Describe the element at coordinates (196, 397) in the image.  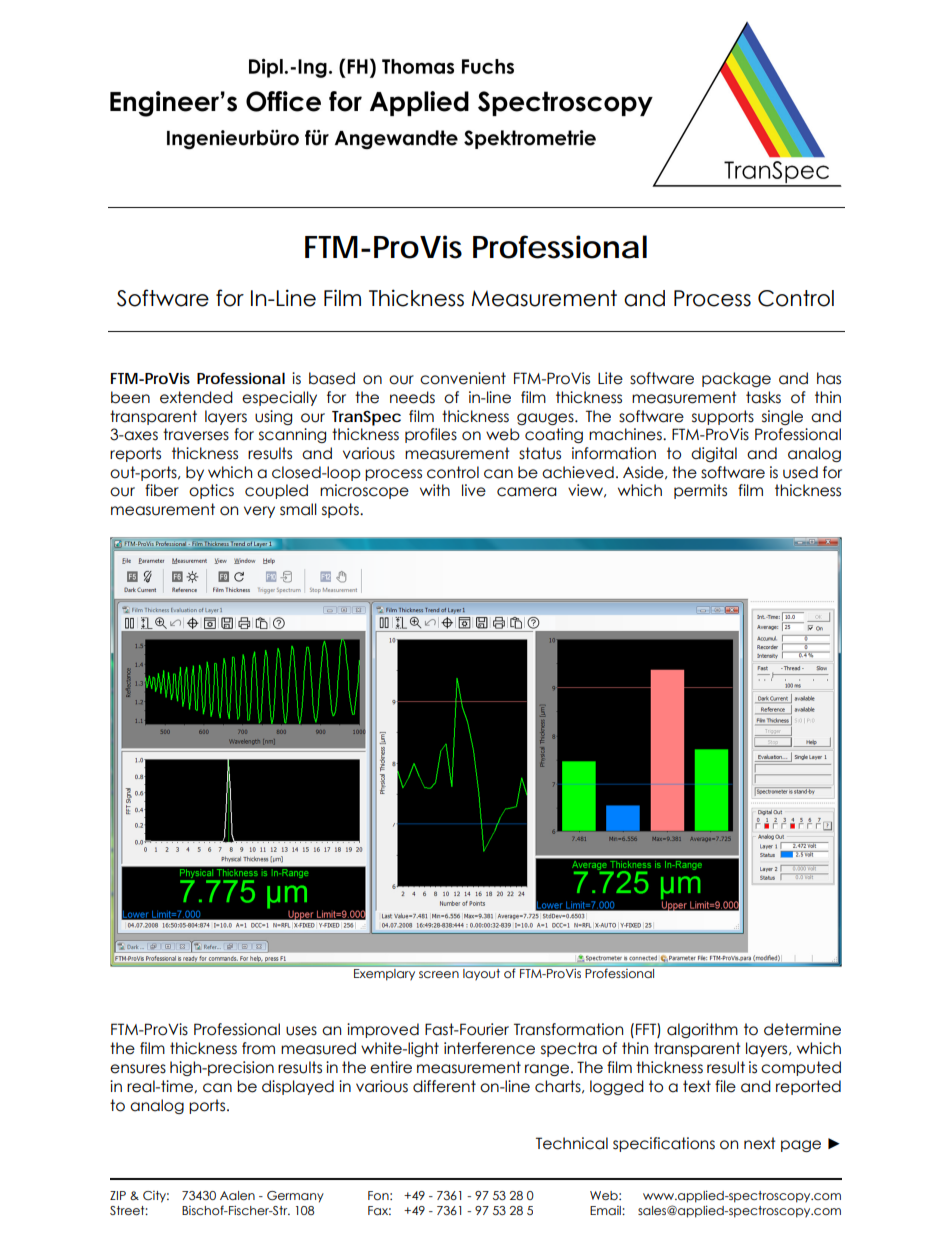
I see `extended` at that location.
